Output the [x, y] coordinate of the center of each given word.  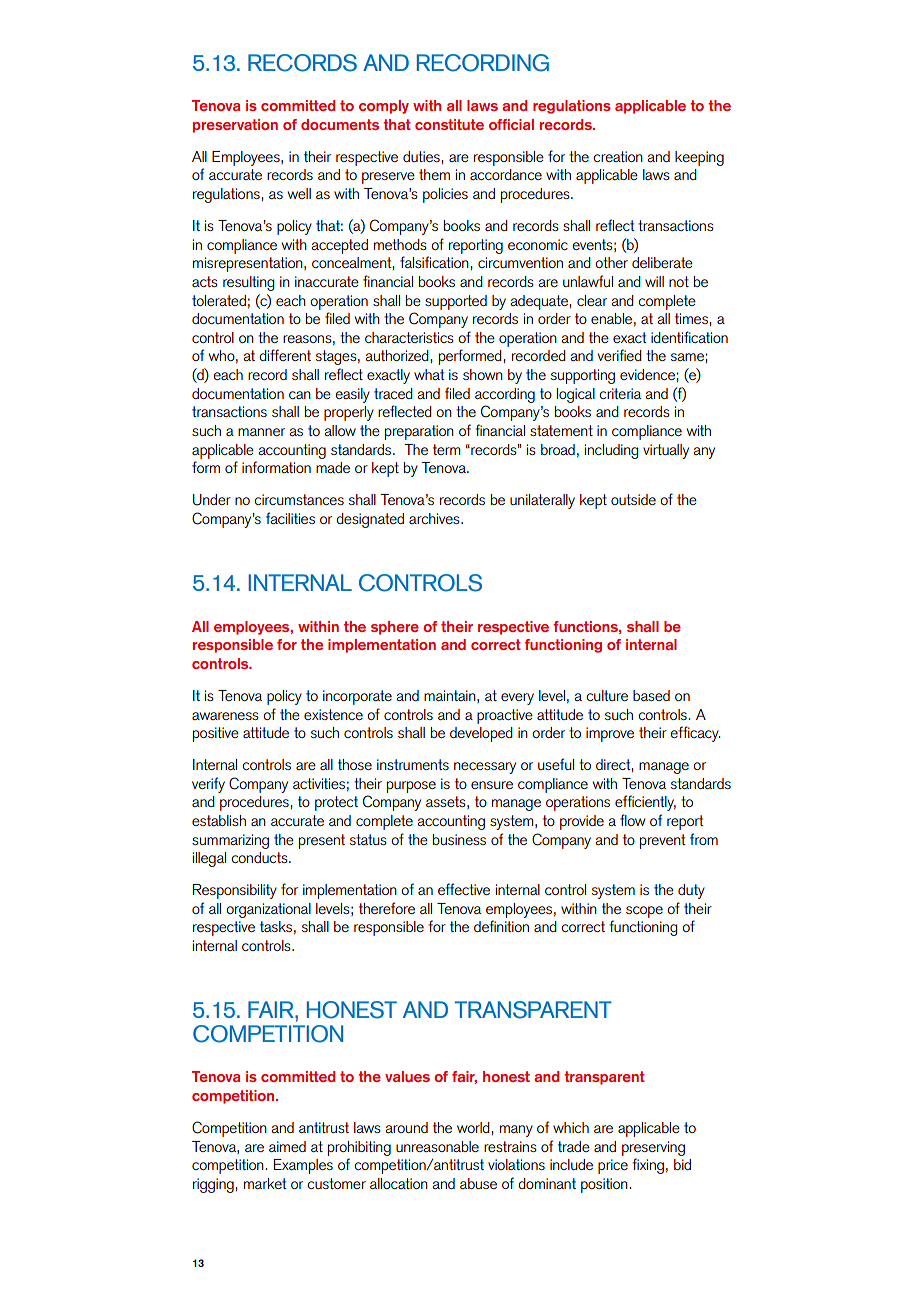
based [651, 695]
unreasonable [437, 1146]
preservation [235, 126]
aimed [287, 1146]
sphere [395, 628]
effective [464, 889]
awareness [225, 716]
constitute [449, 124]
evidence [648, 374]
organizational [268, 910]
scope [644, 912]
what [429, 374]
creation [618, 156]
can [300, 395]
